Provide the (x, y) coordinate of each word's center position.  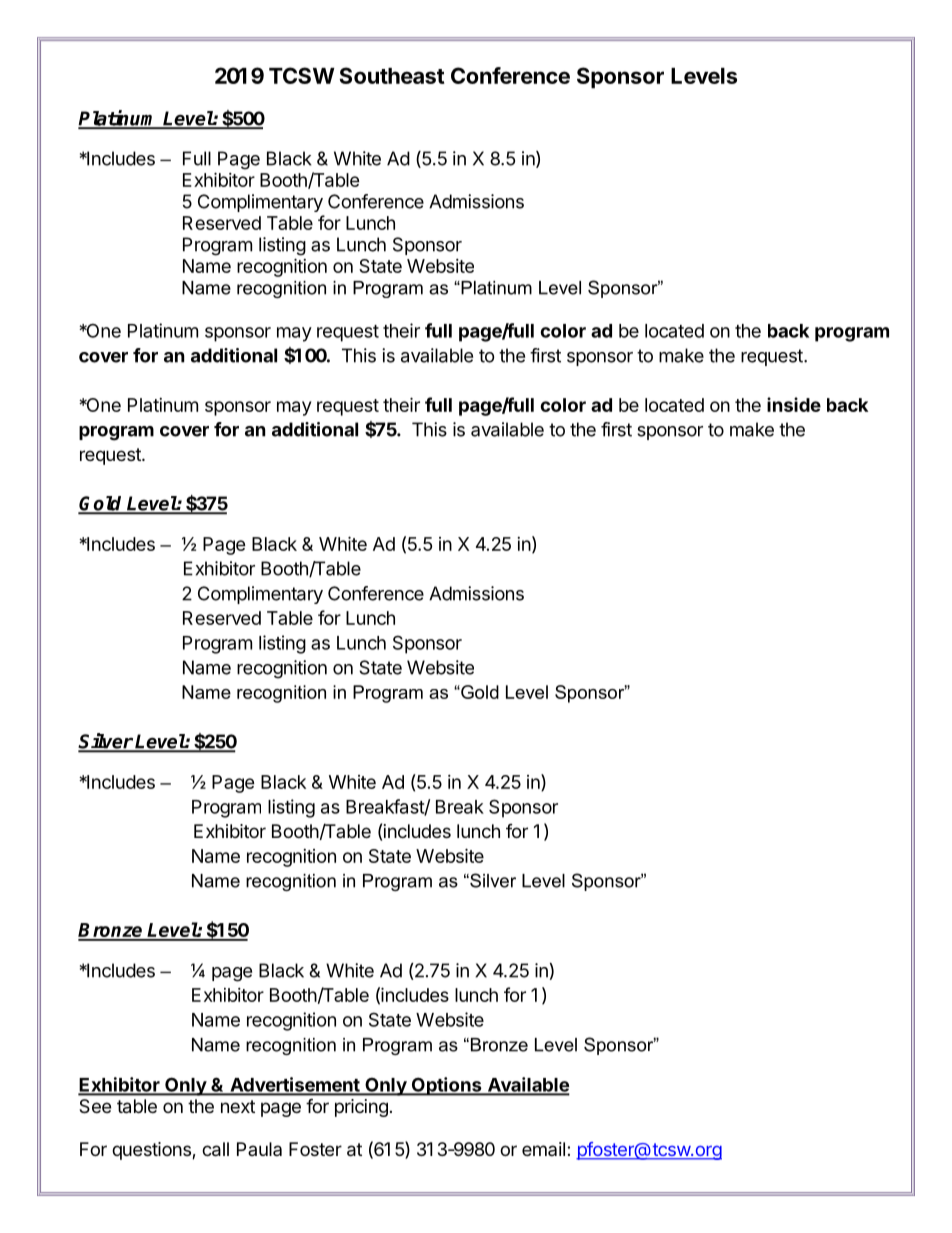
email (543, 1149)
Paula (259, 1149)
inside (794, 404)
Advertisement (295, 1085)
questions (152, 1151)
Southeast (392, 75)
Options (446, 1086)
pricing (361, 1108)
